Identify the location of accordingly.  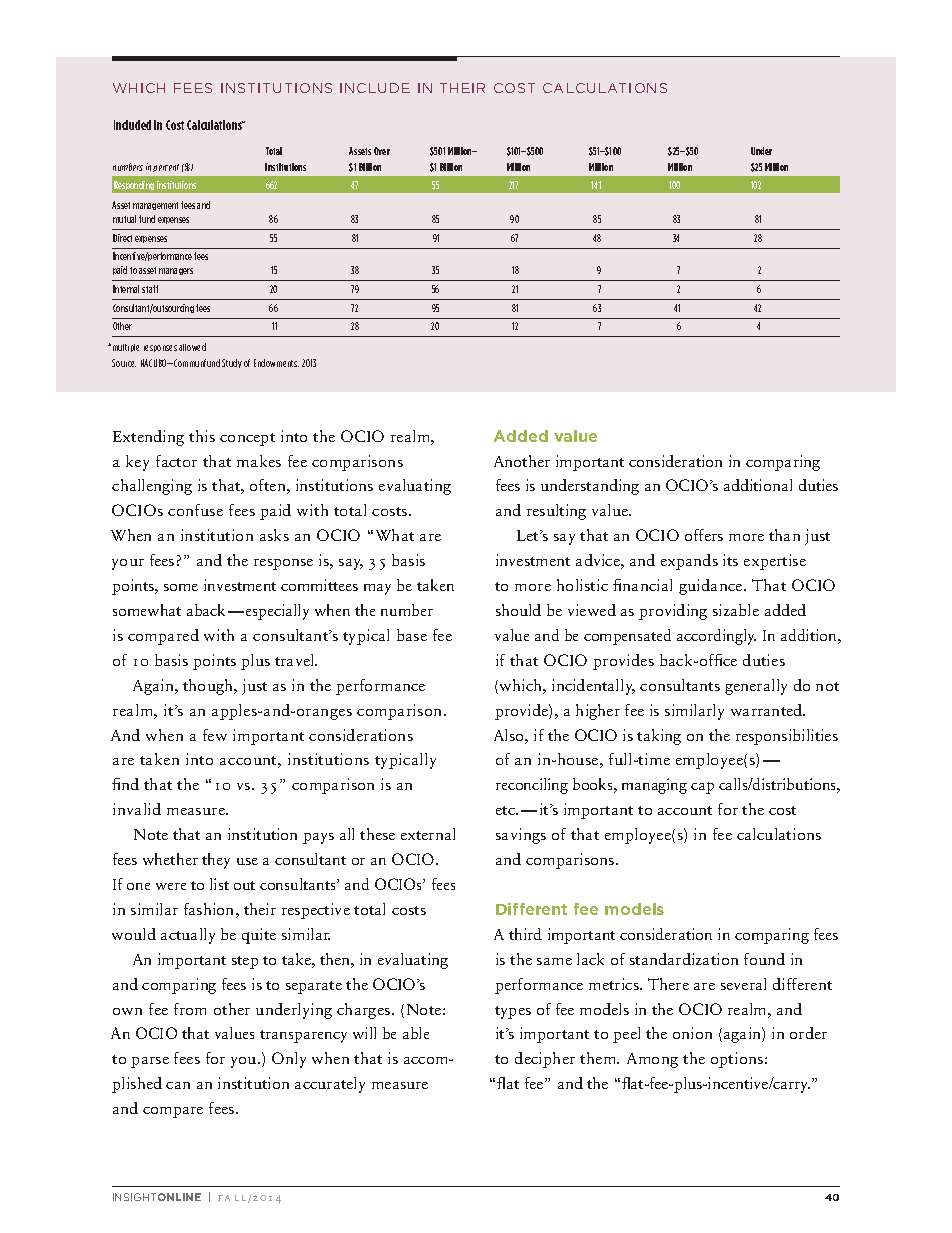
(716, 637).
